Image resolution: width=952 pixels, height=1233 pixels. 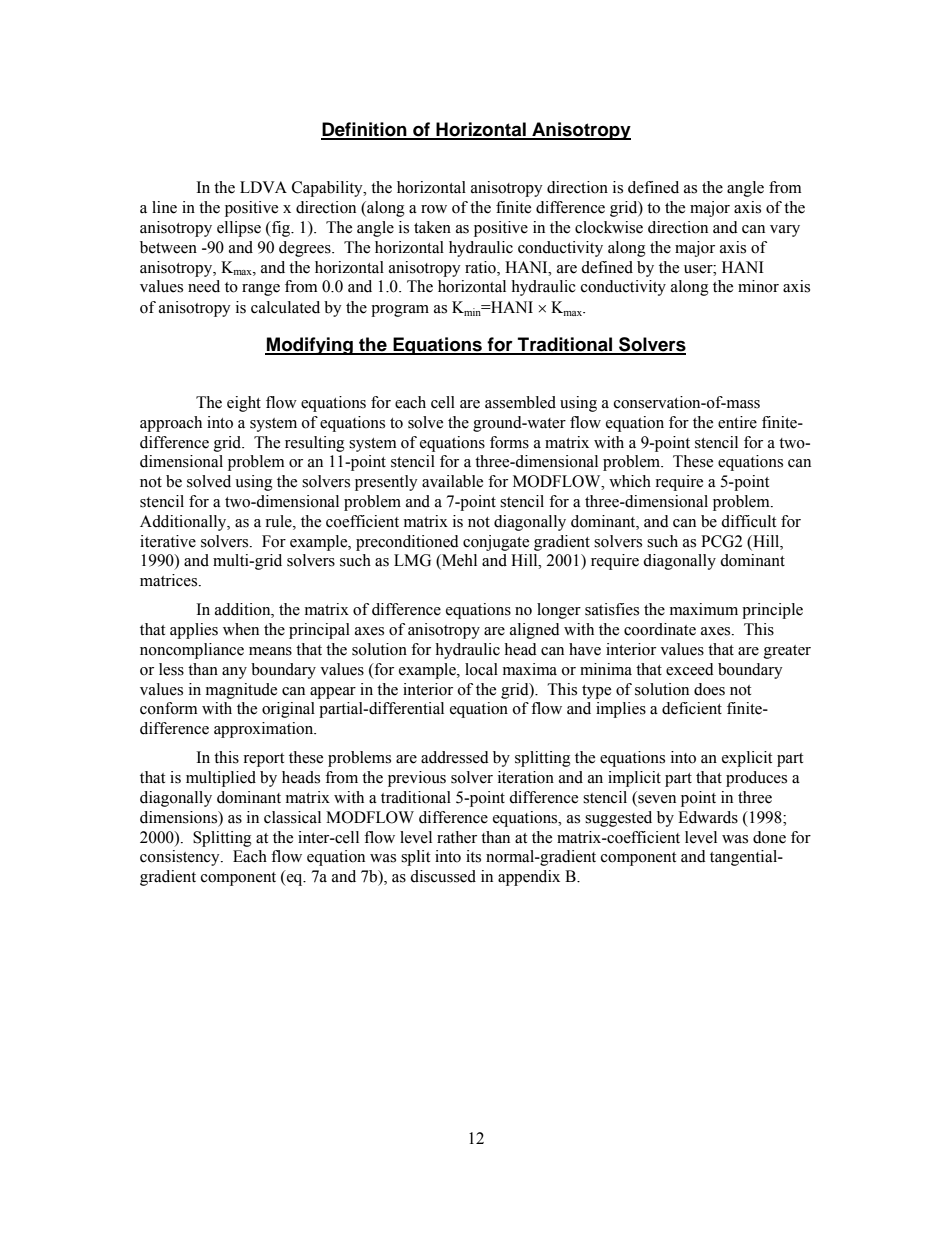 What do you see at coordinates (452, 481) in the screenshot?
I see `available` at bounding box center [452, 481].
